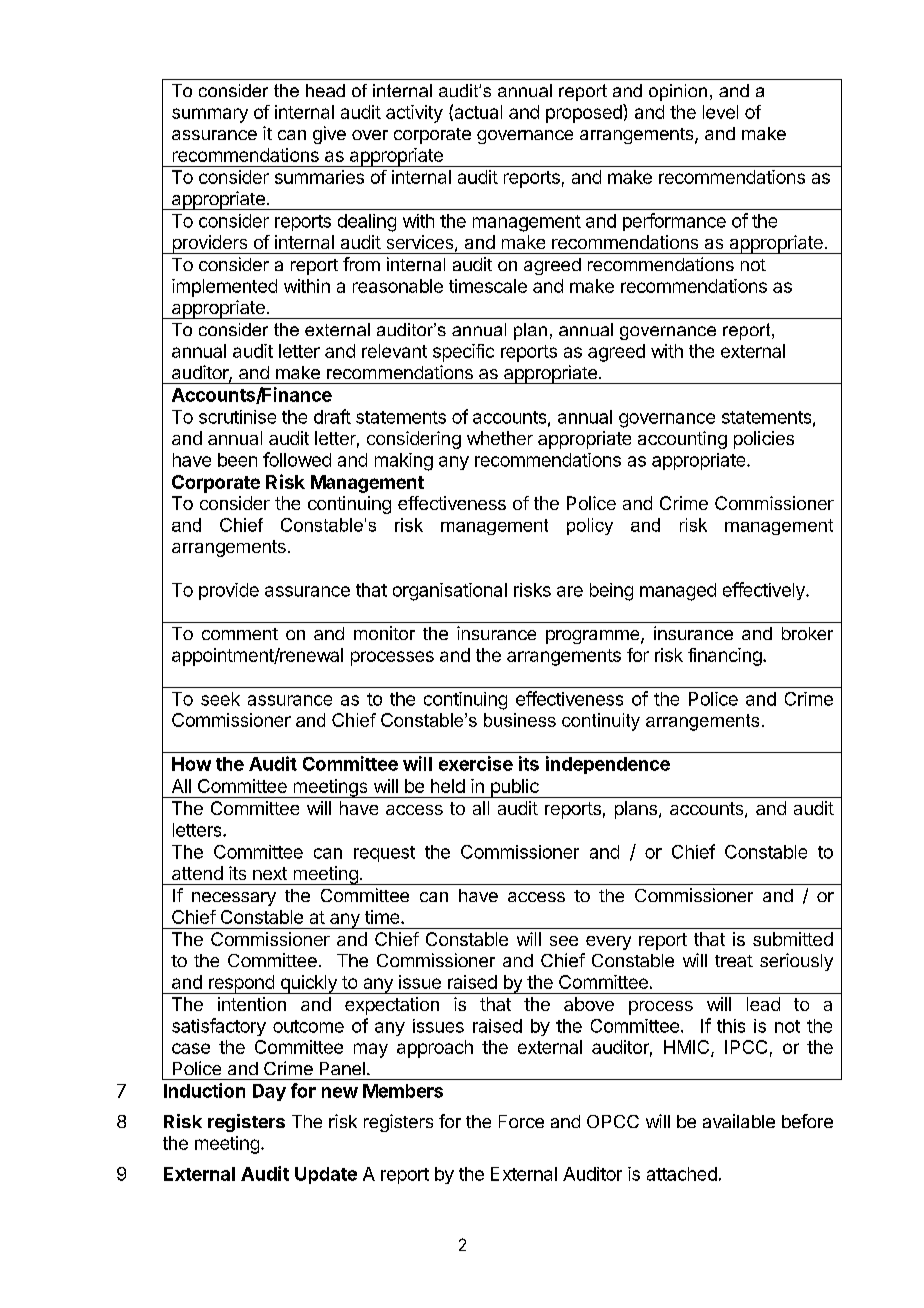 The width and height of the screenshot is (924, 1308). What do you see at coordinates (739, 1121) in the screenshot?
I see `available` at bounding box center [739, 1121].
